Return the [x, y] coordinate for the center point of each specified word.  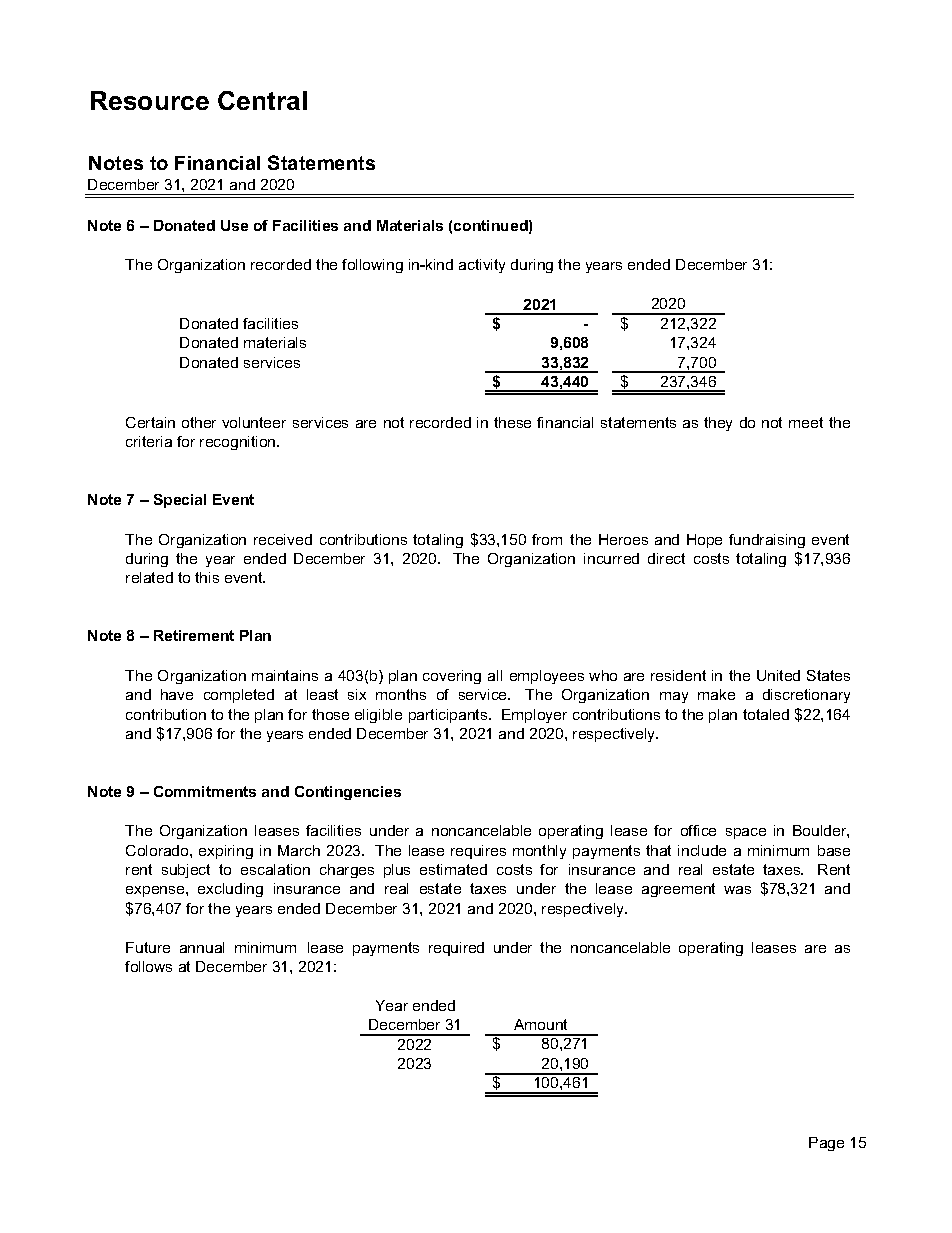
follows [148, 966]
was [737, 890]
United [778, 675]
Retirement [194, 635]
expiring [226, 852]
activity [482, 266]
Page [826, 1144]
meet [806, 422]
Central [262, 100]
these [512, 422]
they [718, 424]
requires [478, 852]
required [456, 949]
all [495, 675]
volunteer [254, 422]
